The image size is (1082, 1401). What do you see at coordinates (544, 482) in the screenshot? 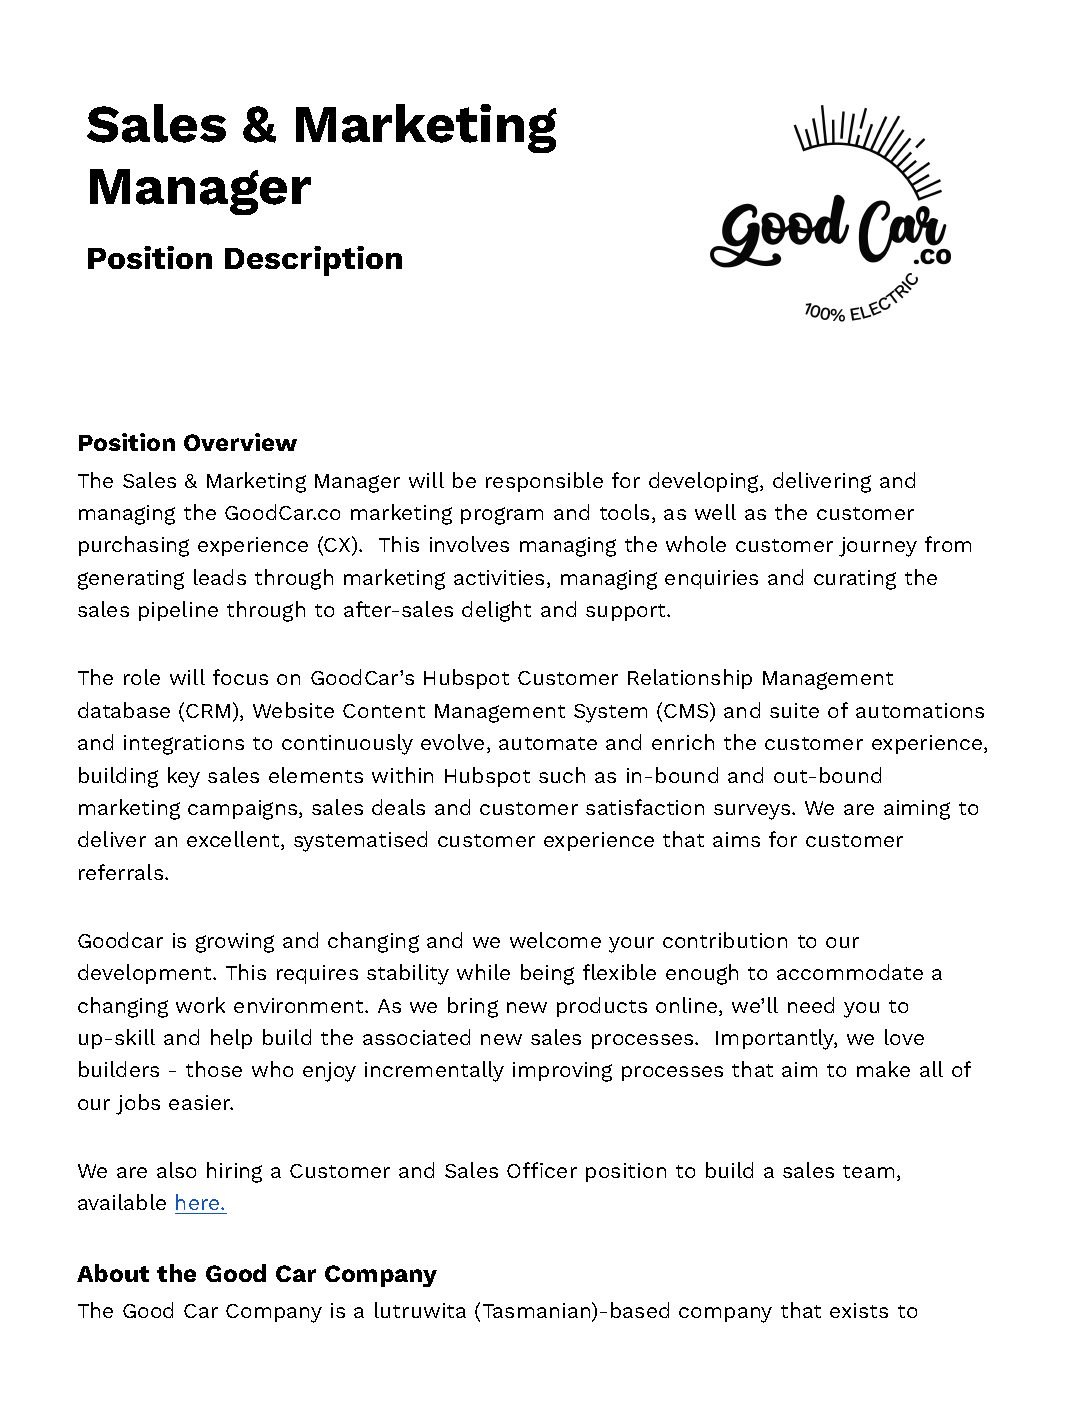
I see `responsible` at bounding box center [544, 482].
